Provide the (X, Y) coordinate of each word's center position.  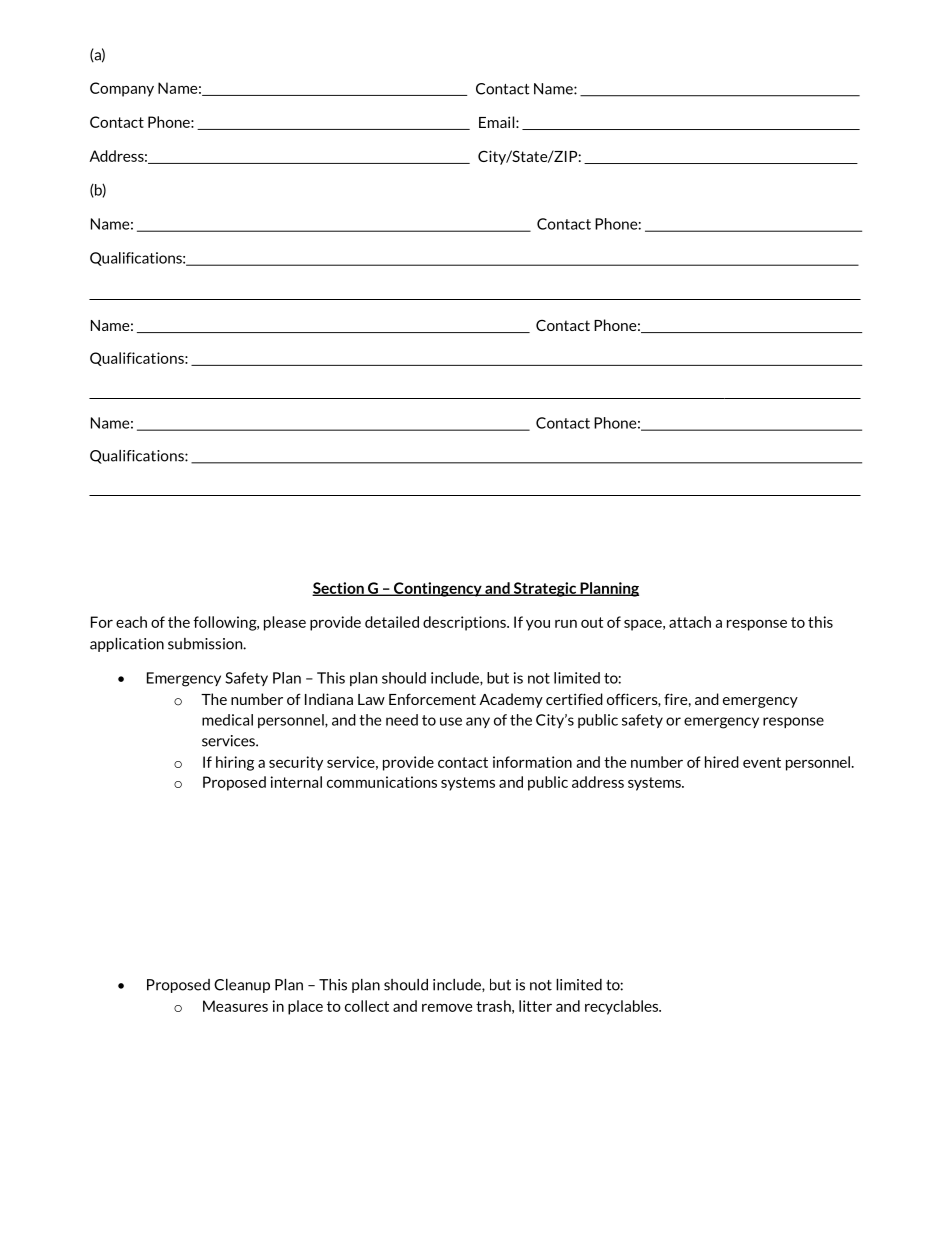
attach (690, 622)
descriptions (465, 623)
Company (122, 89)
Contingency (438, 589)
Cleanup (242, 986)
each (131, 622)
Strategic (545, 589)
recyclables (622, 1007)
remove (447, 1007)
